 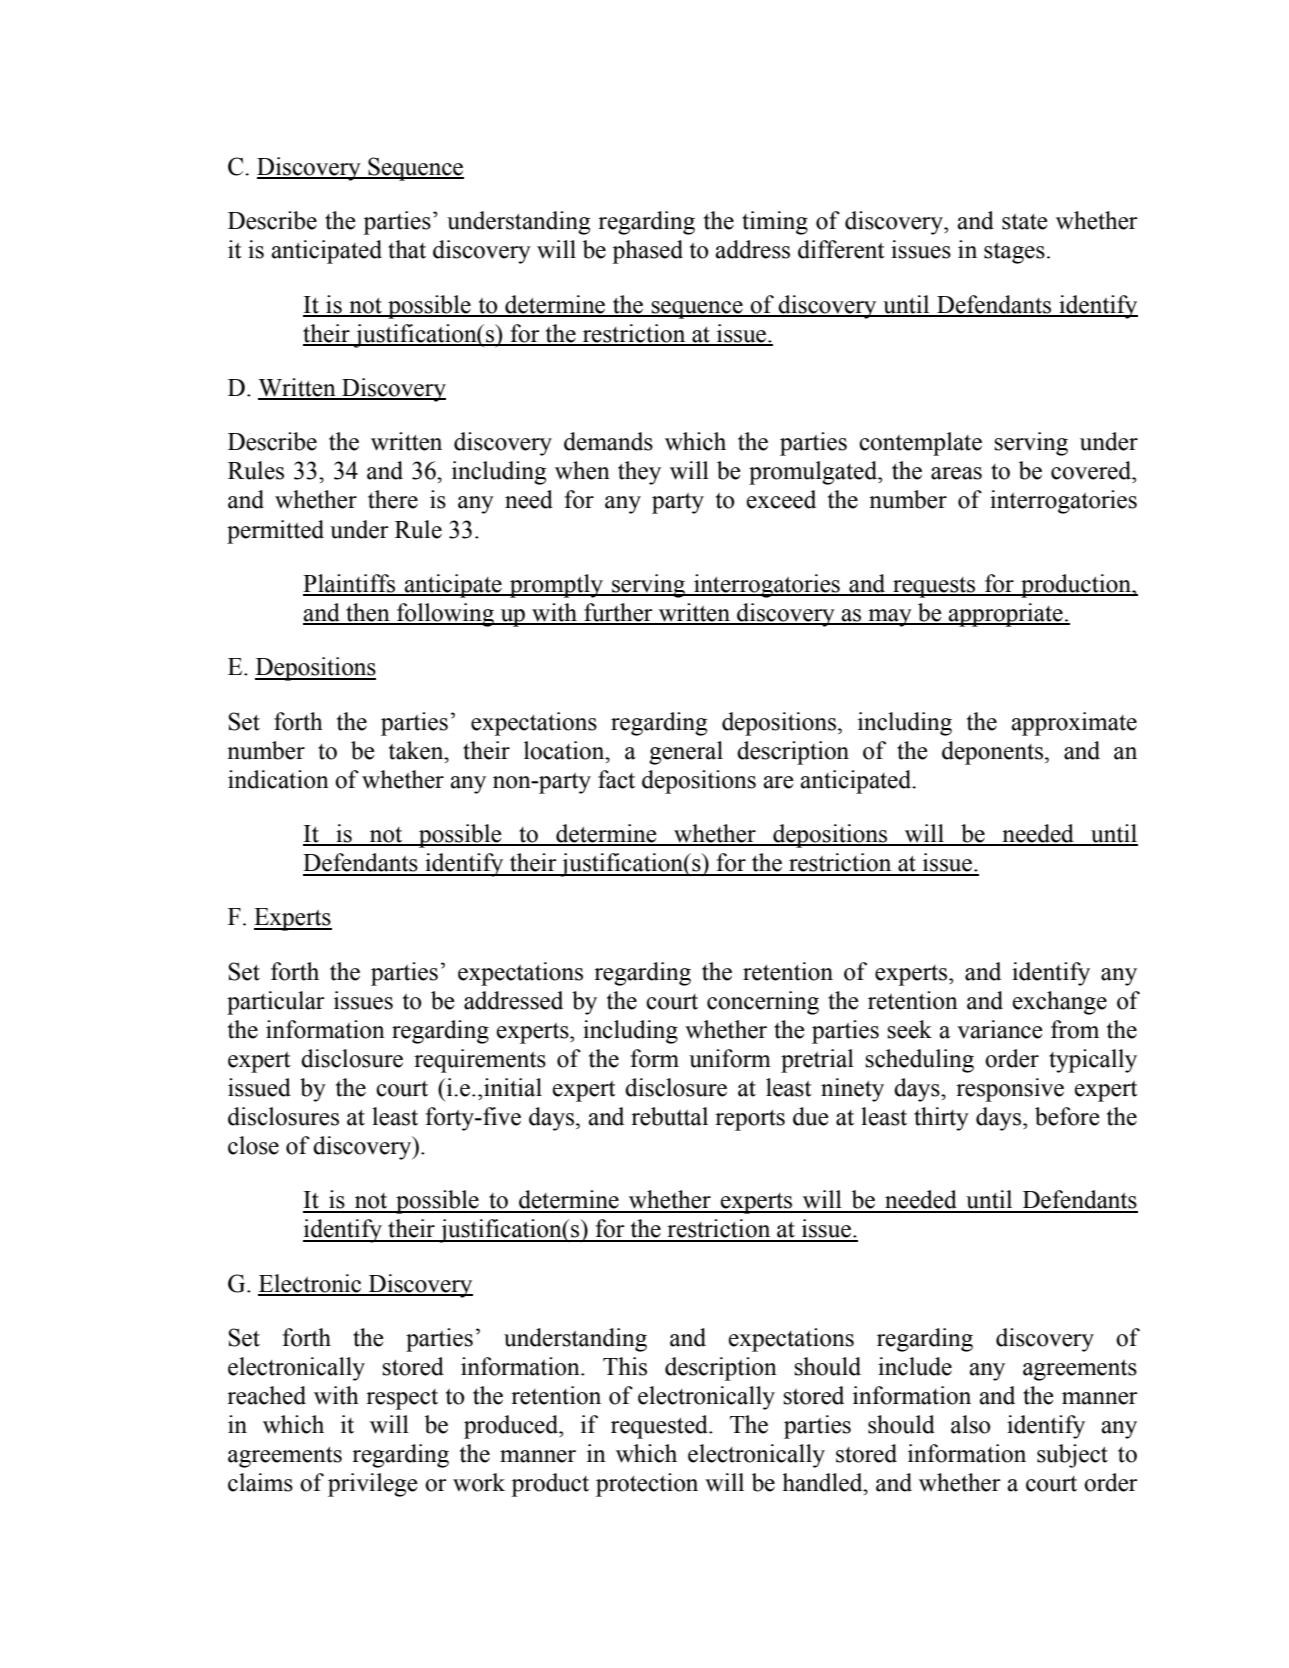 I want to click on Plaintiffs, so click(x=350, y=584).
